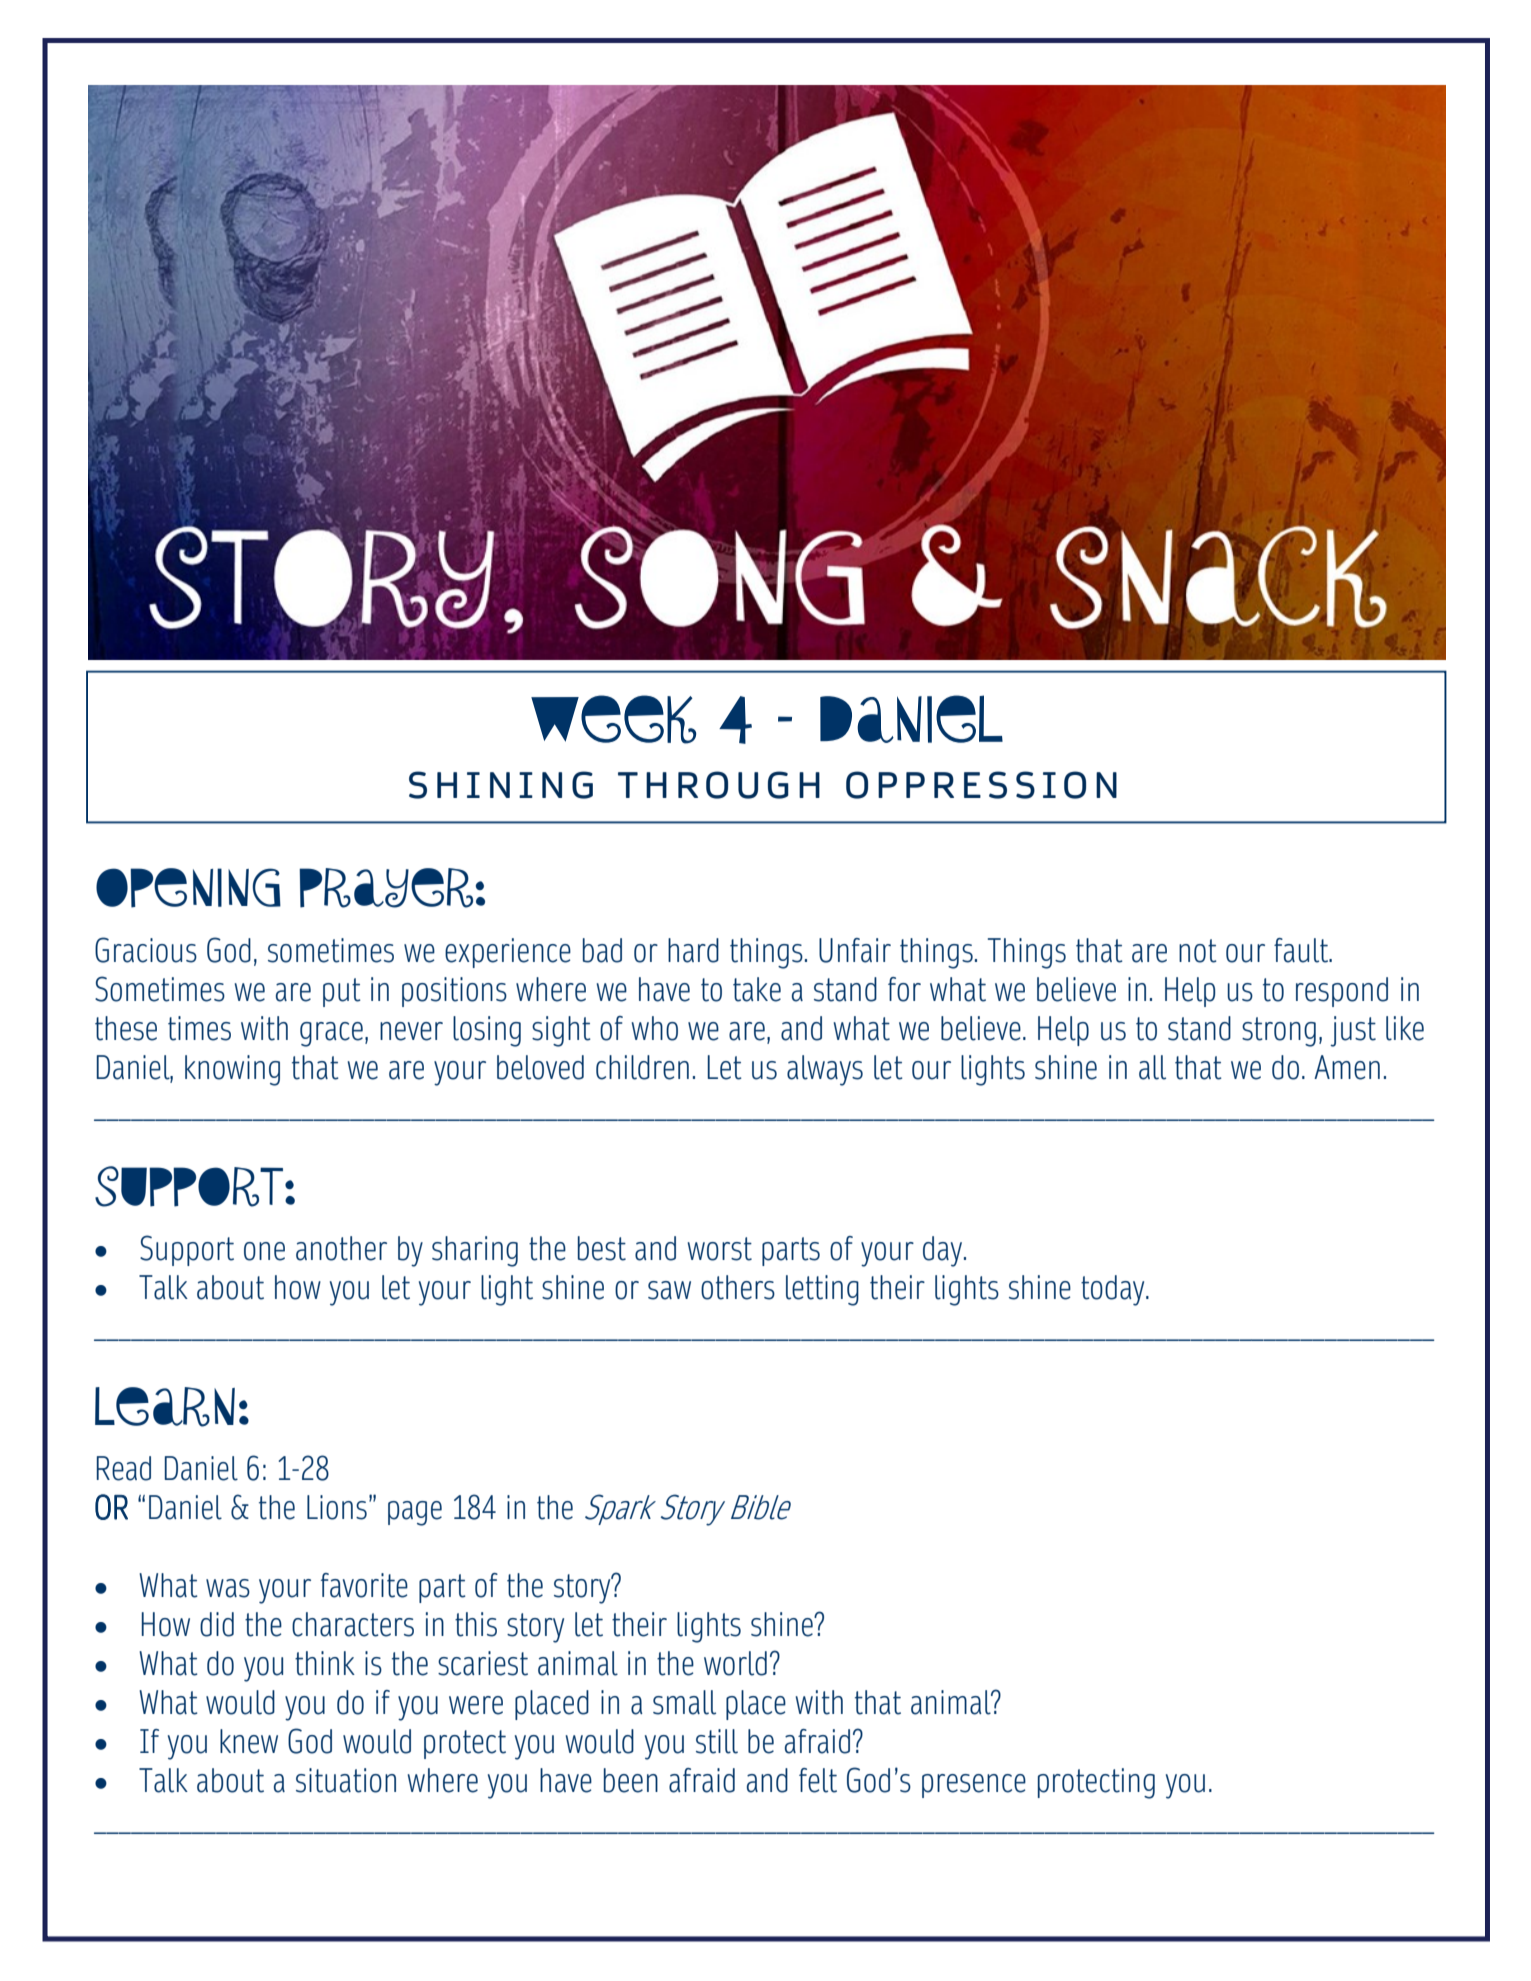 Image resolution: width=1531 pixels, height=1981 pixels. I want to click on still, so click(717, 1741).
